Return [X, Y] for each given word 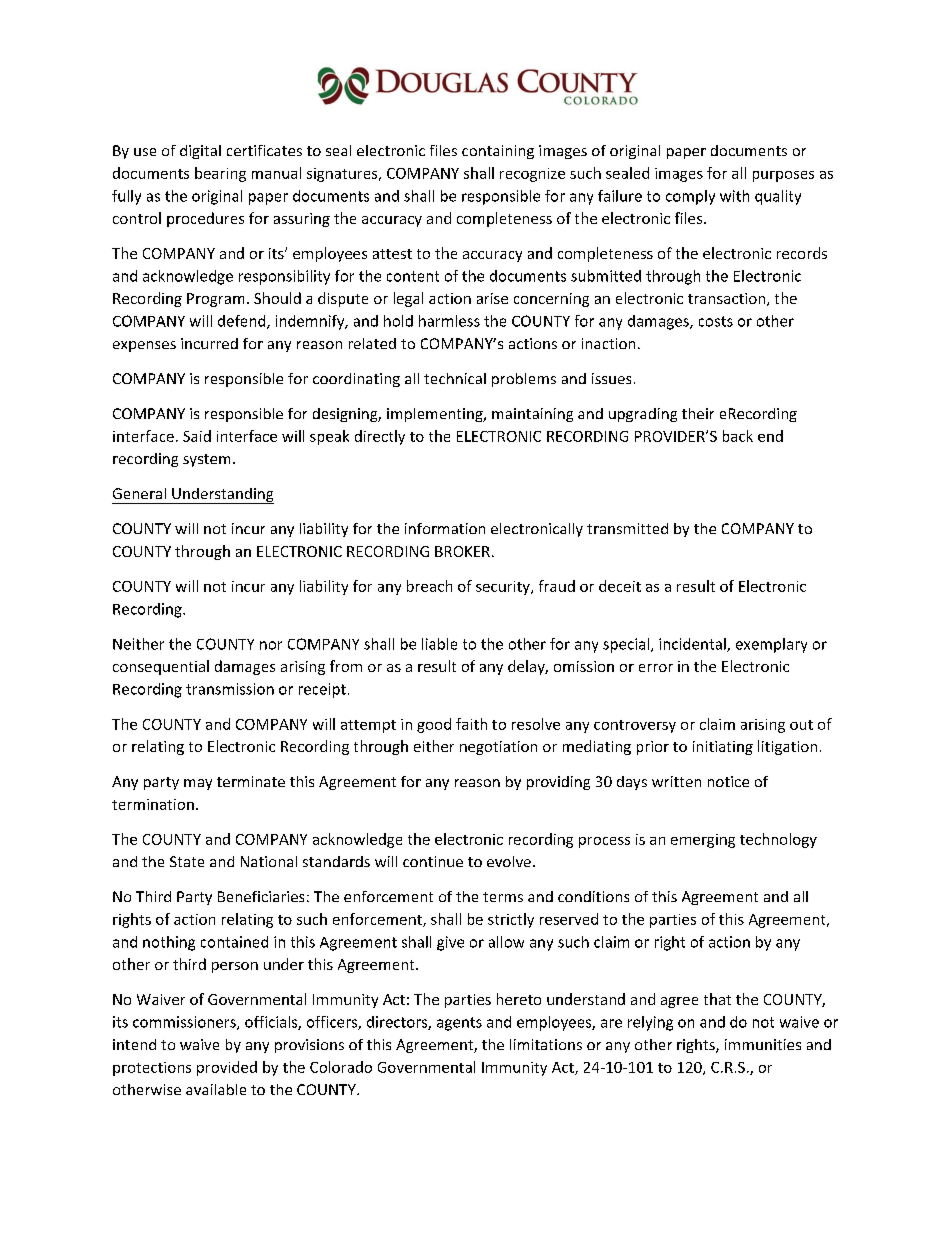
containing [498, 152]
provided [227, 1068]
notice [728, 781]
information [445, 528]
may [198, 784]
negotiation [498, 748]
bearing [220, 174]
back [738, 436]
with [734, 196]
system [206, 460]
